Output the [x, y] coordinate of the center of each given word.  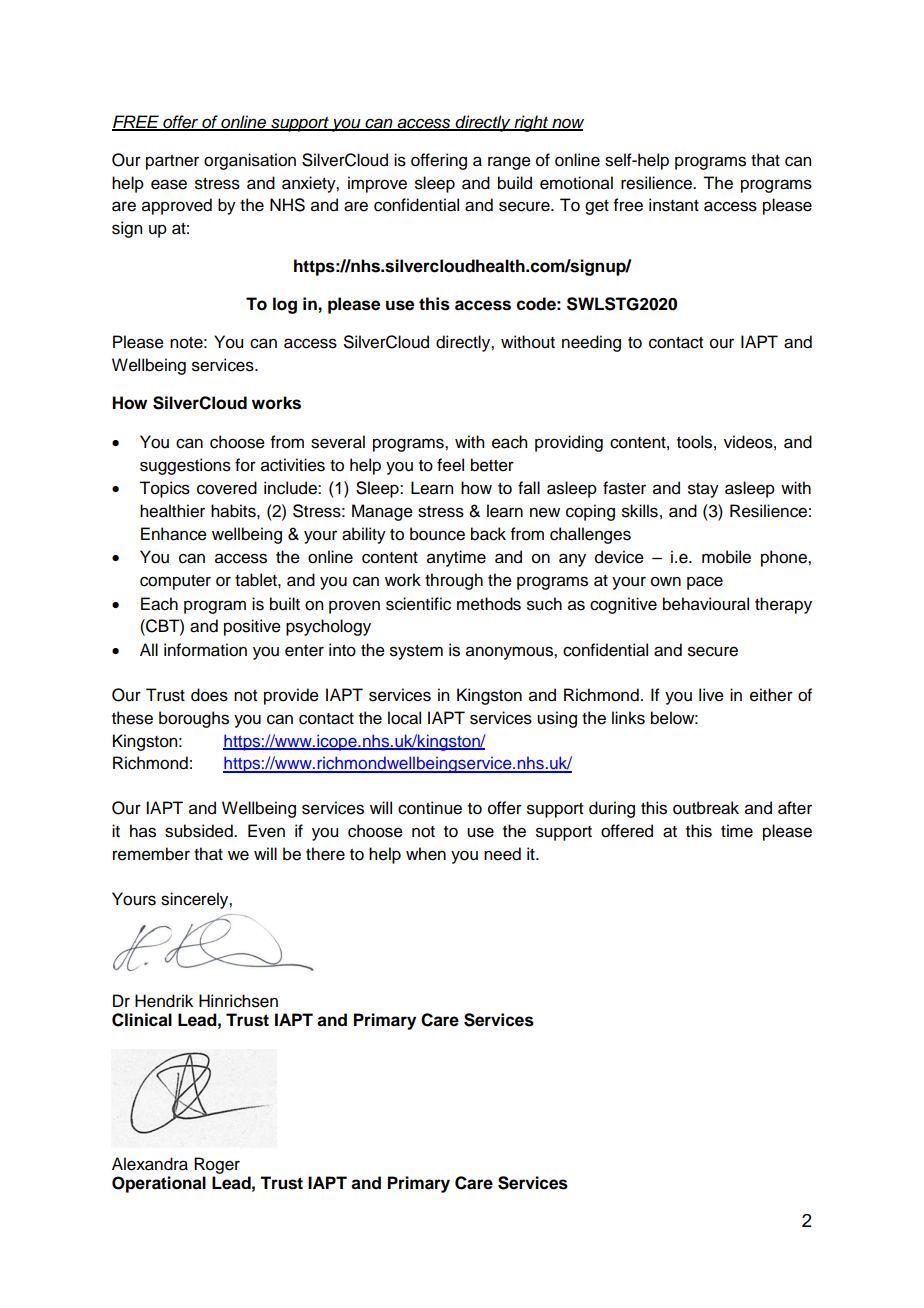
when [426, 854]
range [509, 163]
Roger [217, 1165]
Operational [159, 1184]
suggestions [185, 466]
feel [450, 465]
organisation [250, 161]
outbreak [706, 808]
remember [151, 854]
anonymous [510, 653]
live [711, 695]
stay [703, 490]
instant [674, 205]
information [205, 650]
